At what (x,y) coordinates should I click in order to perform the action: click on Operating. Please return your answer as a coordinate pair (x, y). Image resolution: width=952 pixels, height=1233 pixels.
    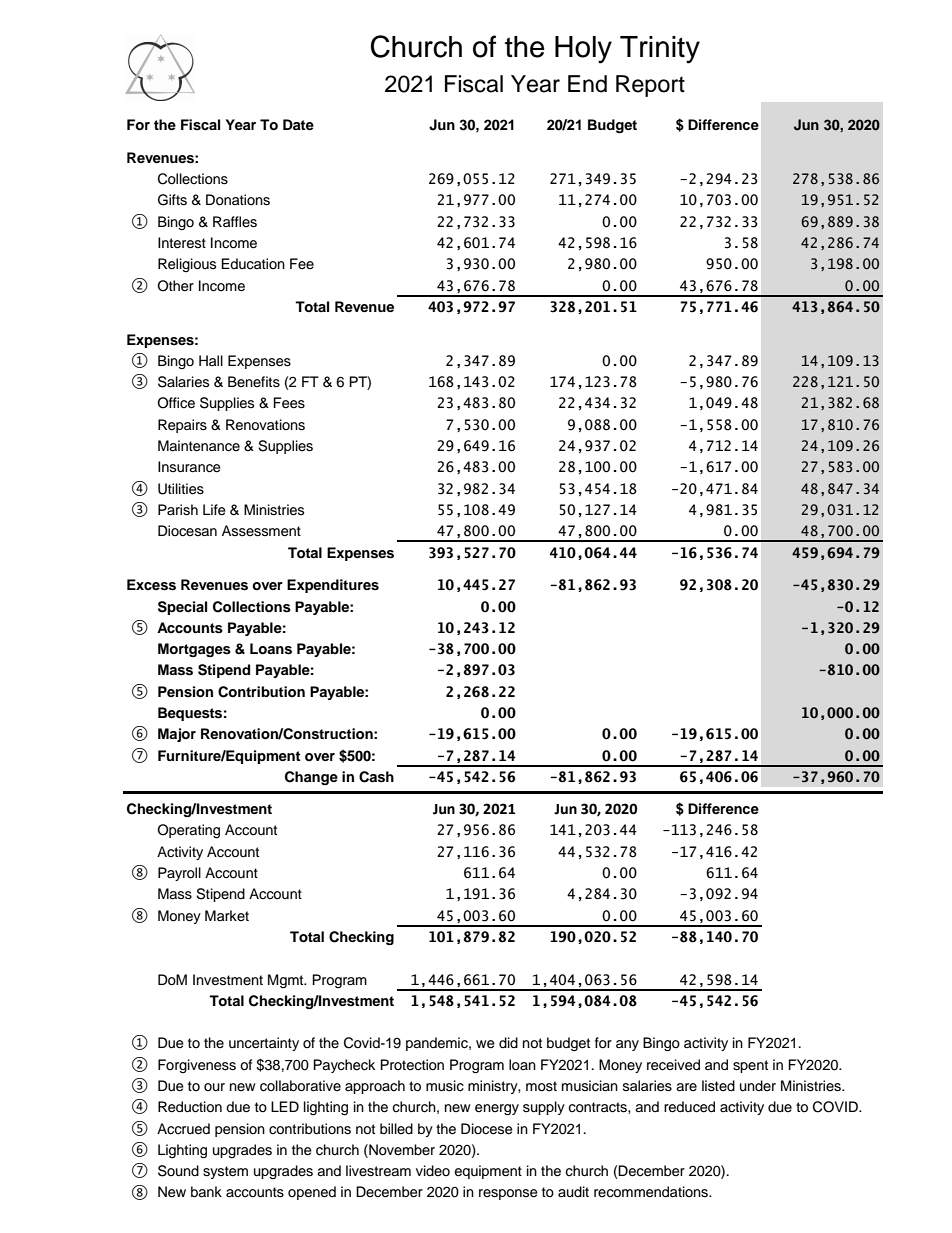
    Looking at the image, I should click on (188, 831).
